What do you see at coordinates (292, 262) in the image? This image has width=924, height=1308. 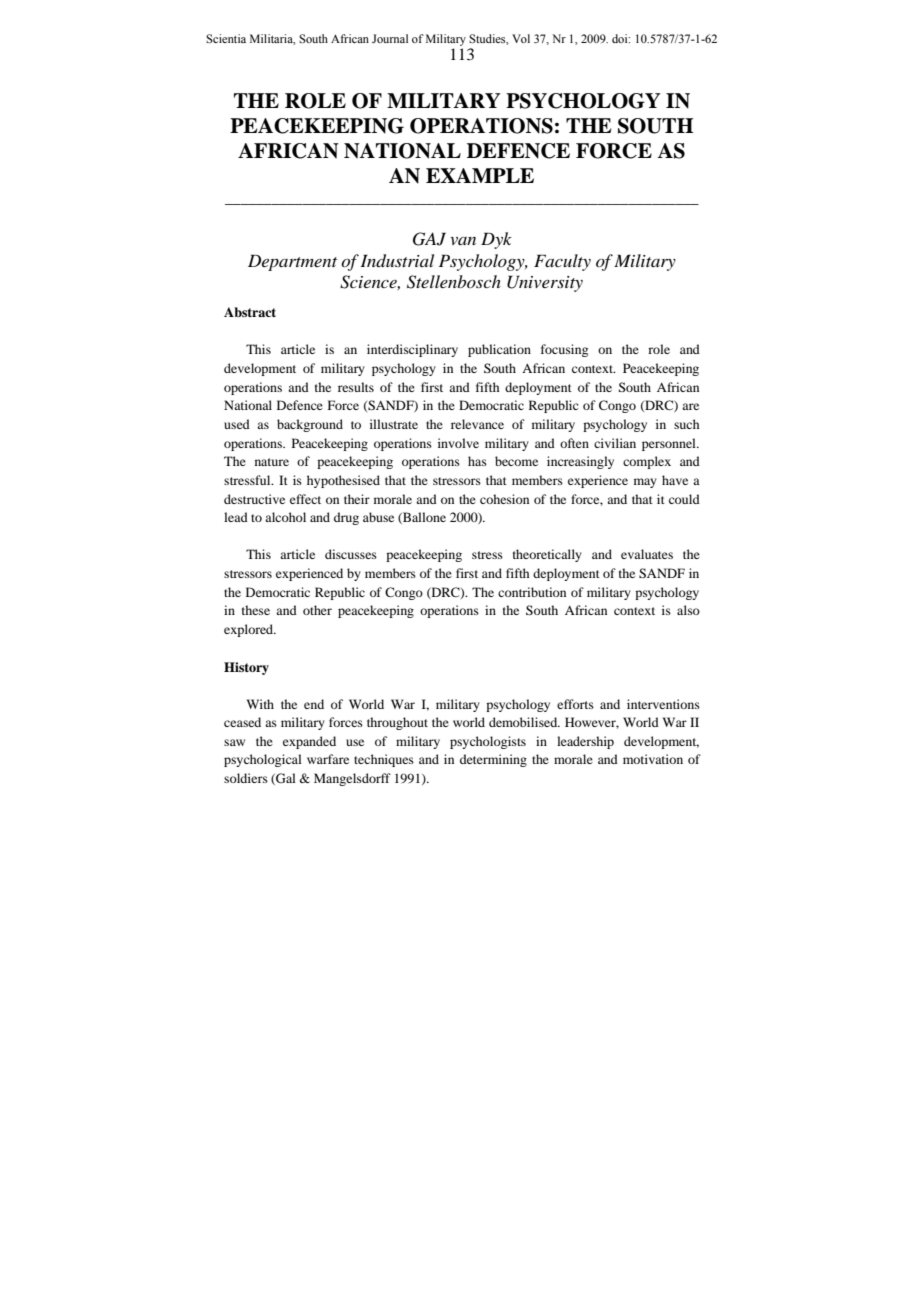 I see `Department` at bounding box center [292, 262].
